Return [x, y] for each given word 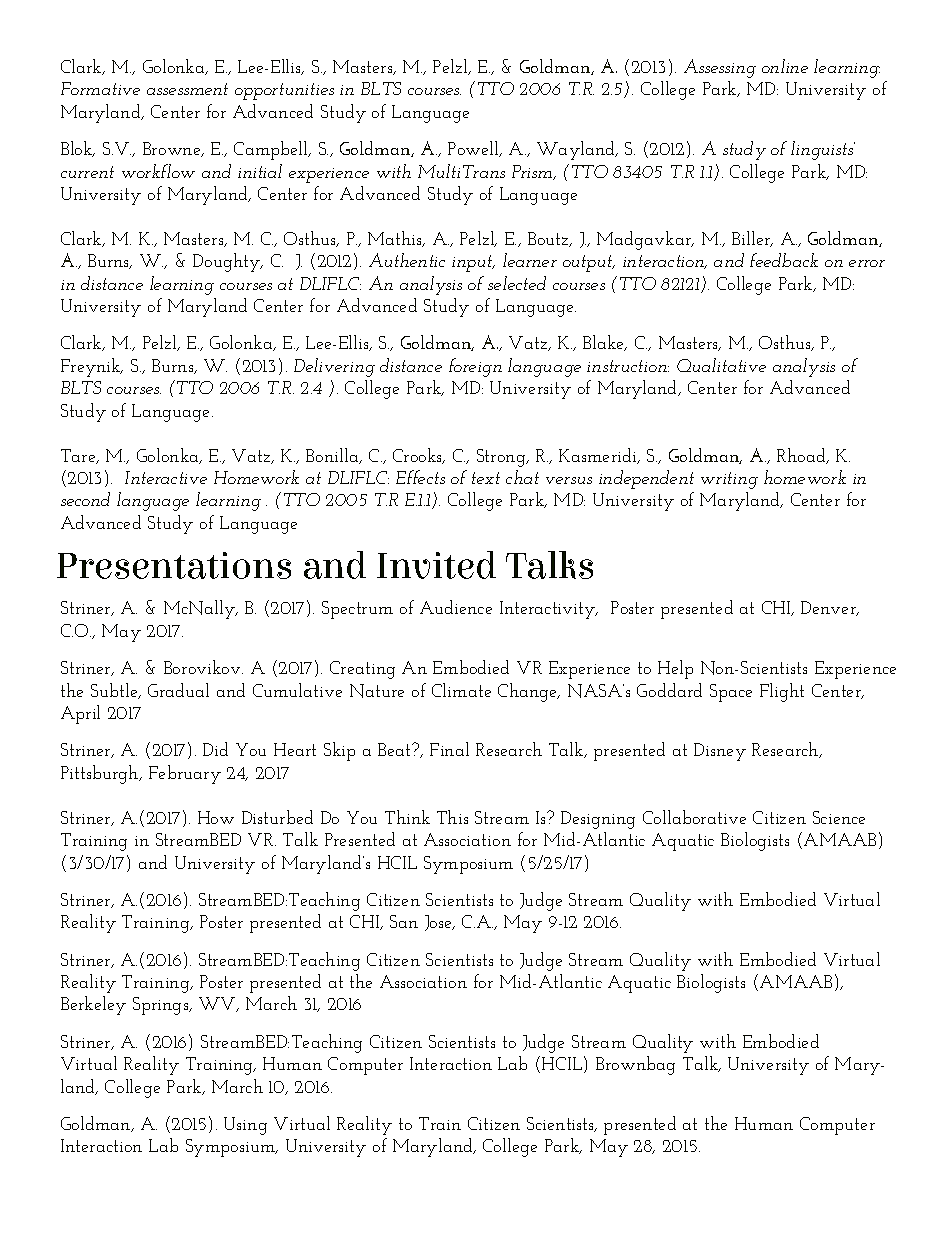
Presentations [174, 565]
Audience [456, 607]
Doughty [227, 262]
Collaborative [694, 817]
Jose [439, 923]
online [785, 66]
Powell [474, 149]
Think [407, 817]
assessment [187, 89]
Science [839, 817]
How [216, 817]
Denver [829, 608]
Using [245, 1126]
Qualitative [721, 365]
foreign [475, 367]
